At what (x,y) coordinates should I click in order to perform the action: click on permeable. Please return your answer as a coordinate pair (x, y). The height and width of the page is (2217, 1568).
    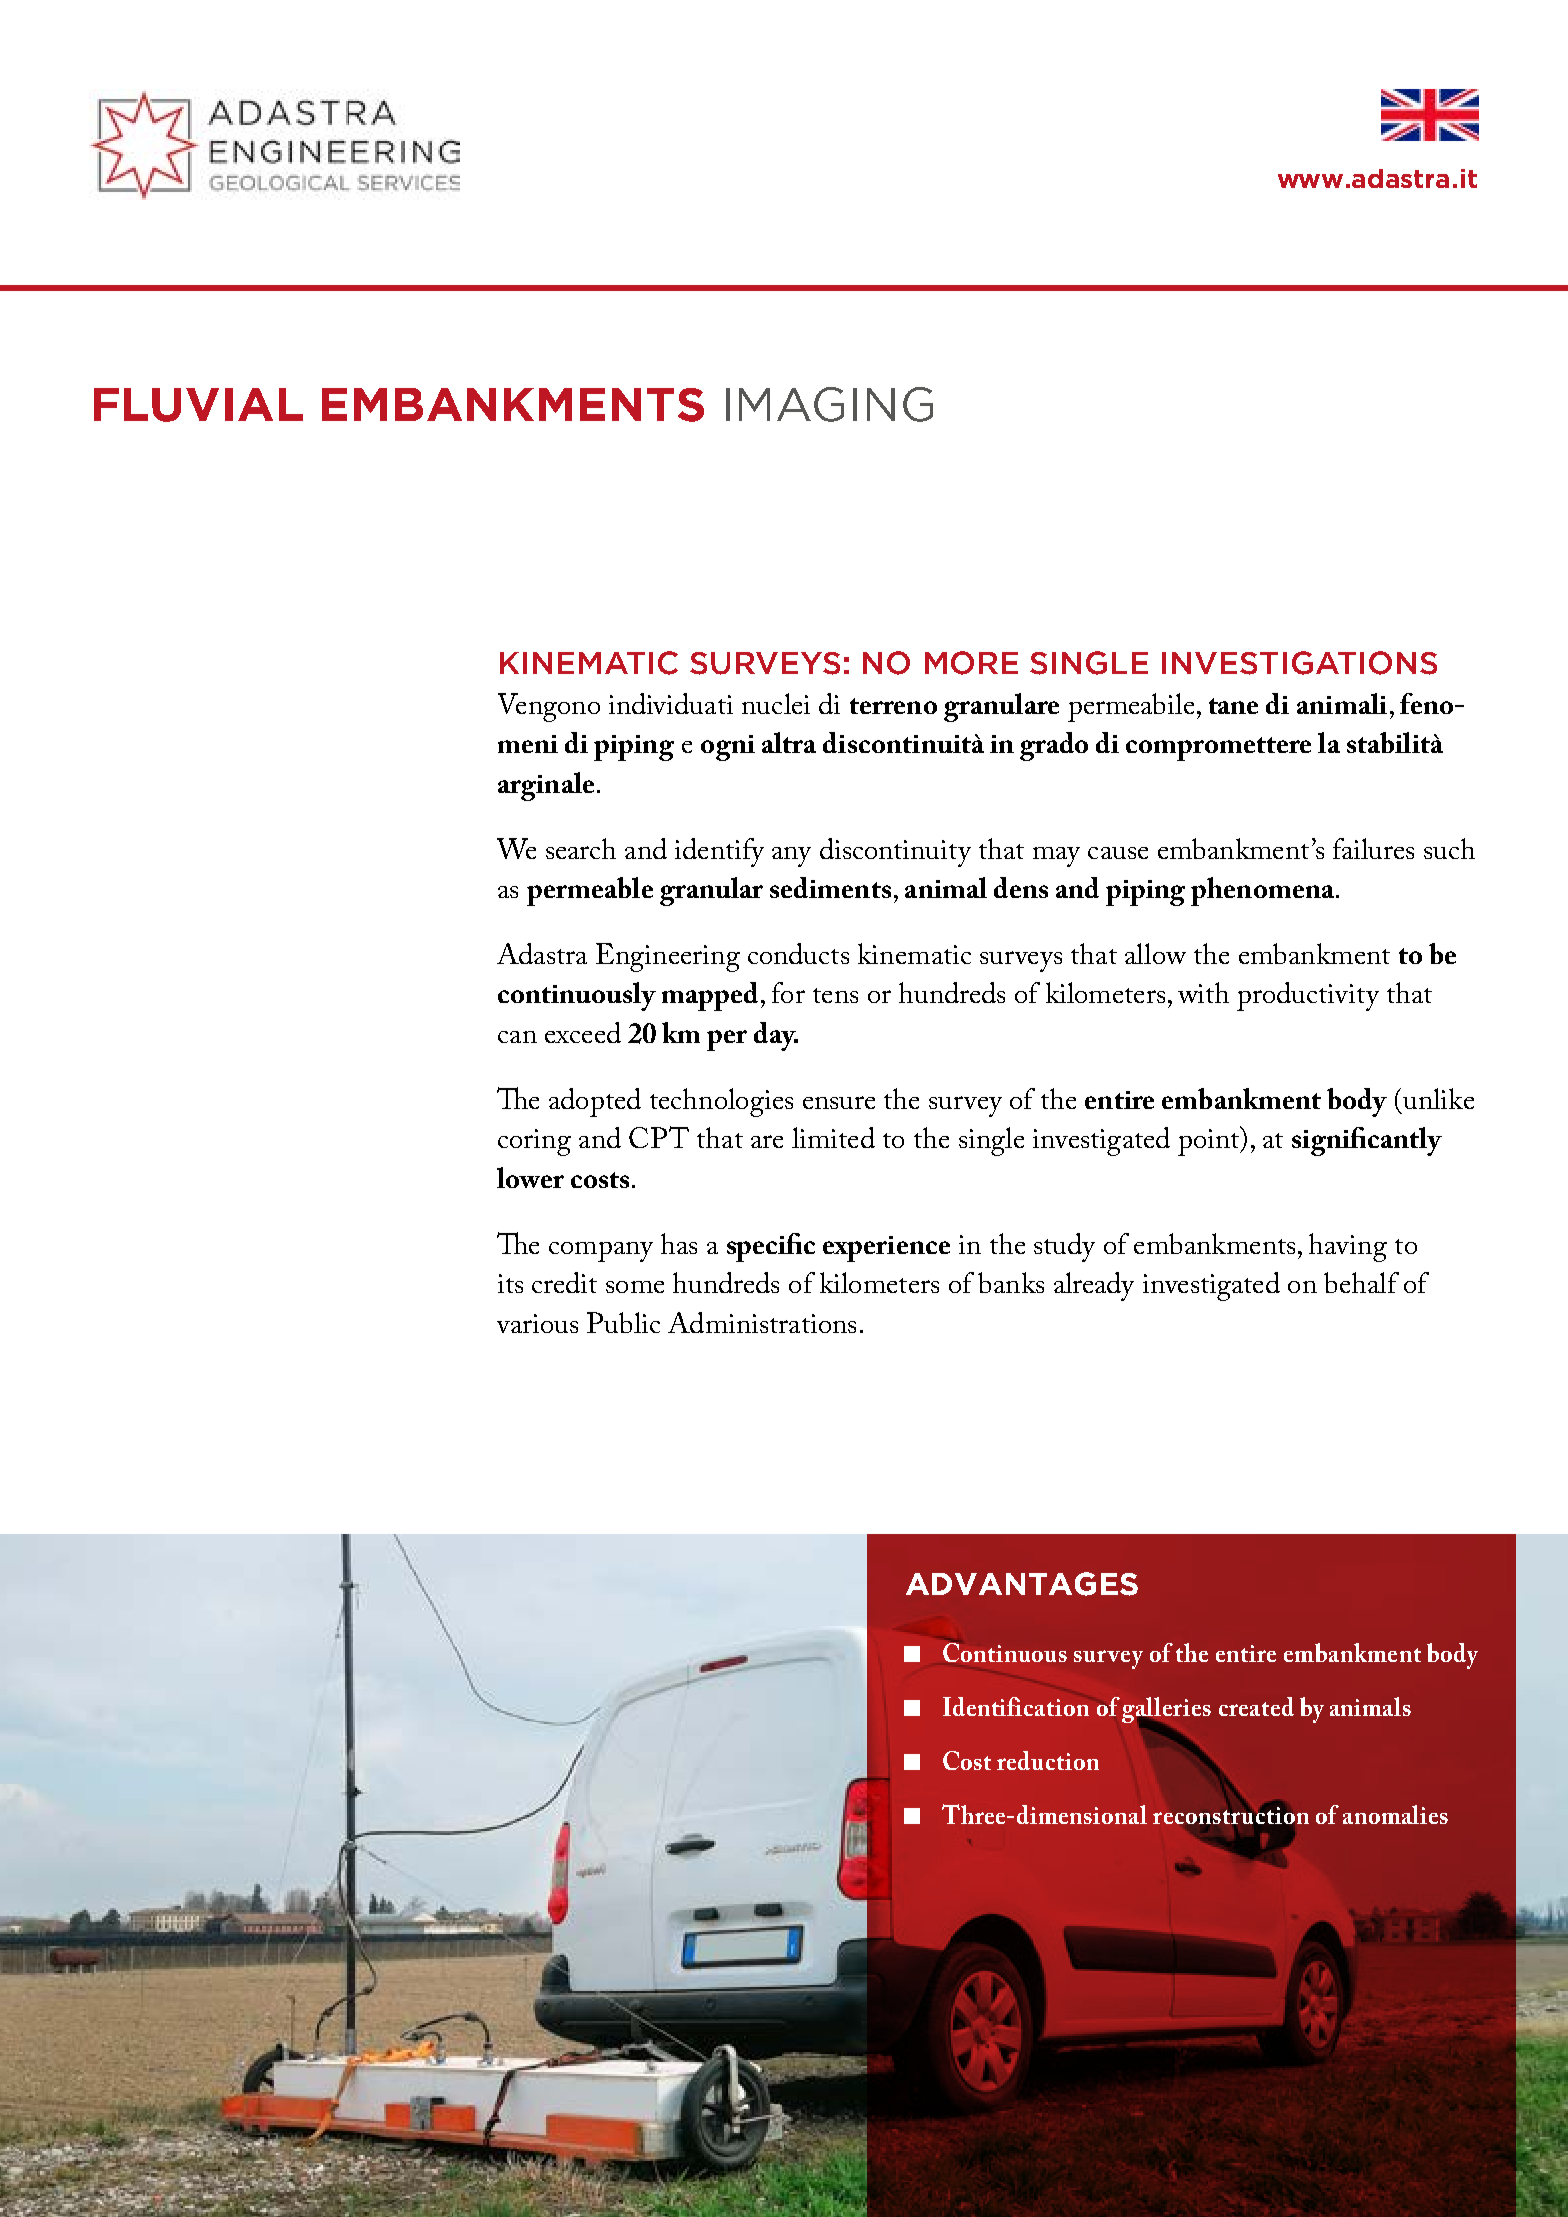
    Looking at the image, I should click on (590, 891).
